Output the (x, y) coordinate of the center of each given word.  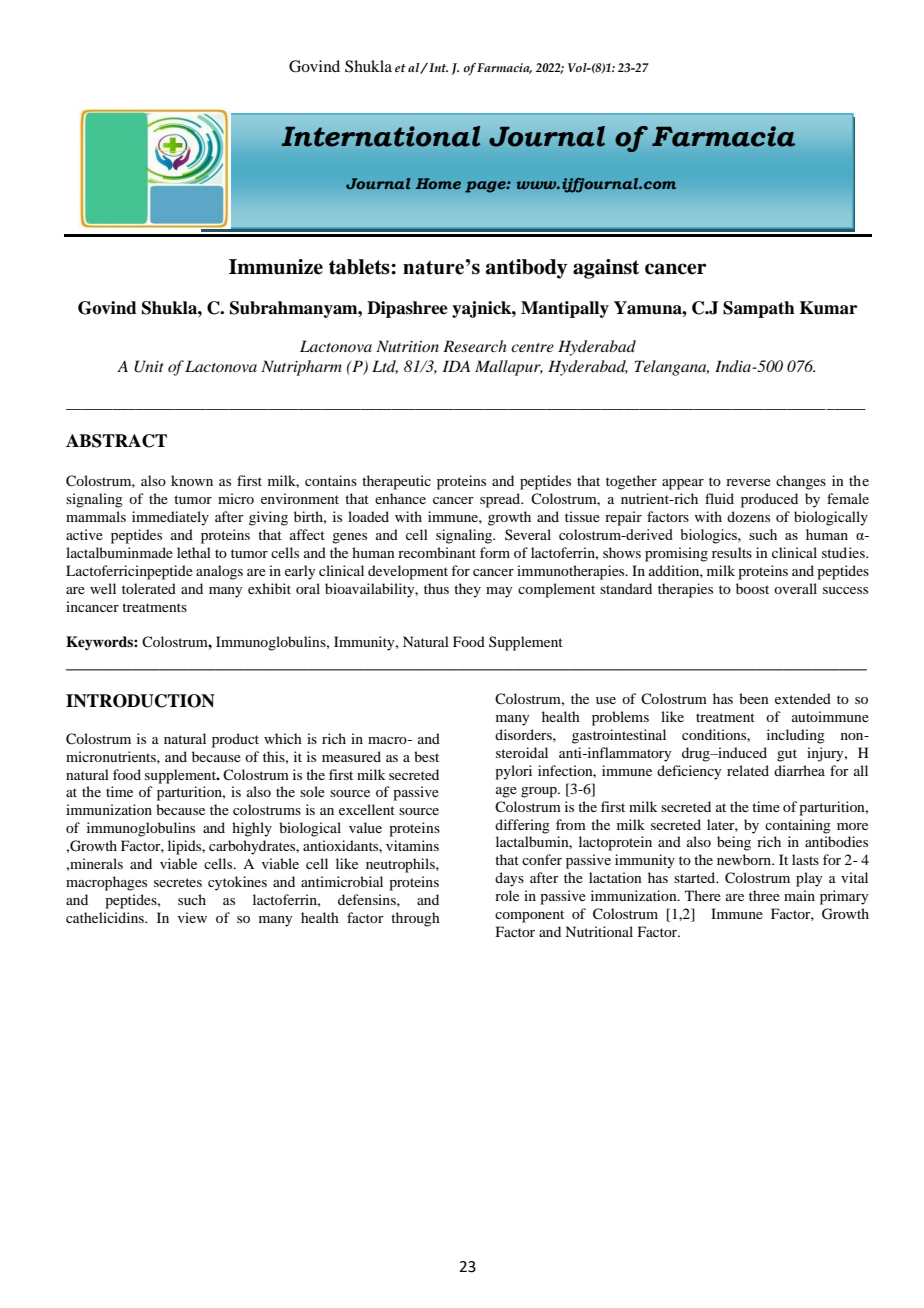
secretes (178, 882)
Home (438, 183)
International (381, 136)
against (606, 269)
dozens (748, 516)
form (495, 552)
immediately (170, 518)
